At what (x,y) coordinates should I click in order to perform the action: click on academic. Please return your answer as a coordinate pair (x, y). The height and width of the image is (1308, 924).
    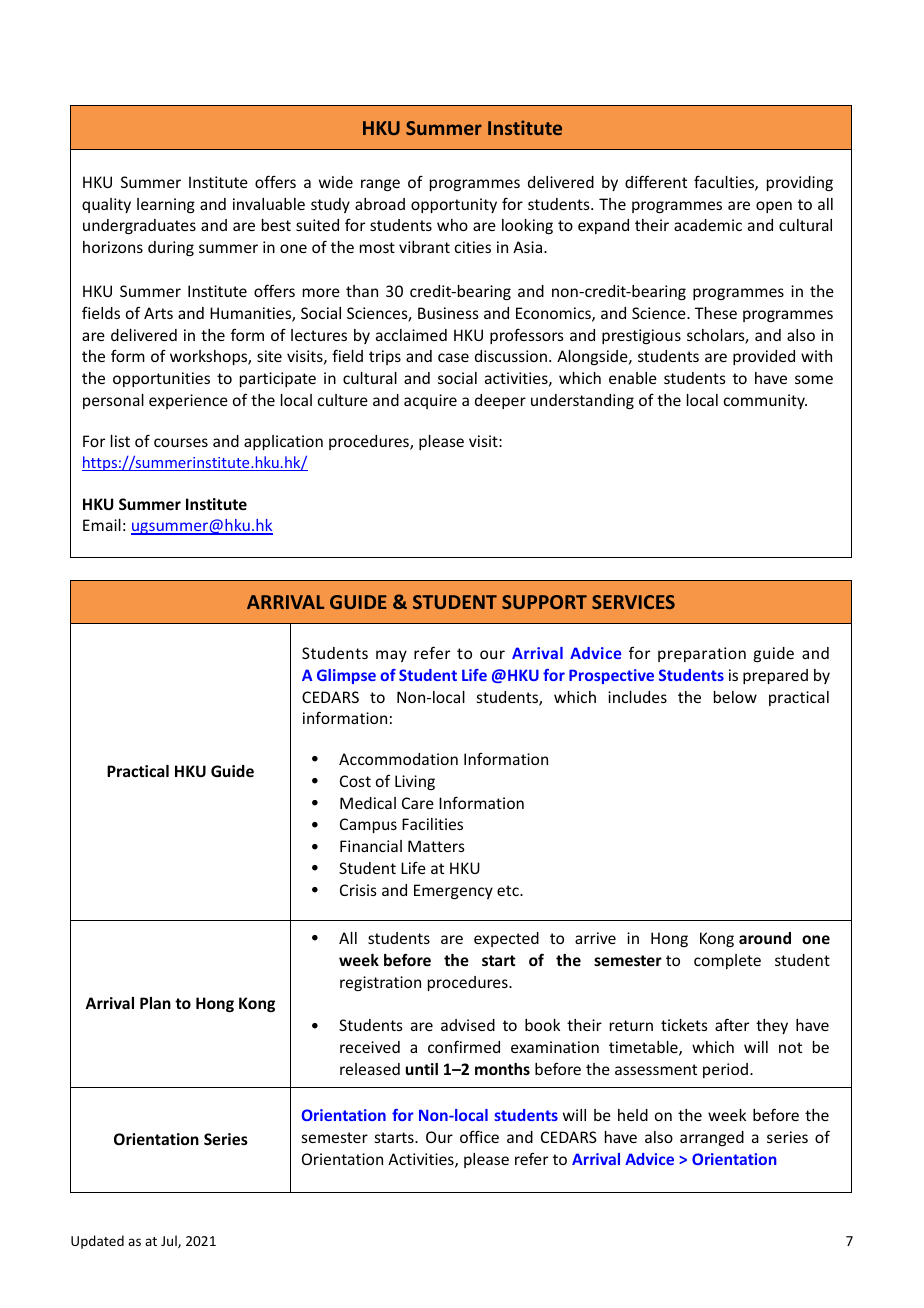
    Looking at the image, I should click on (708, 225).
